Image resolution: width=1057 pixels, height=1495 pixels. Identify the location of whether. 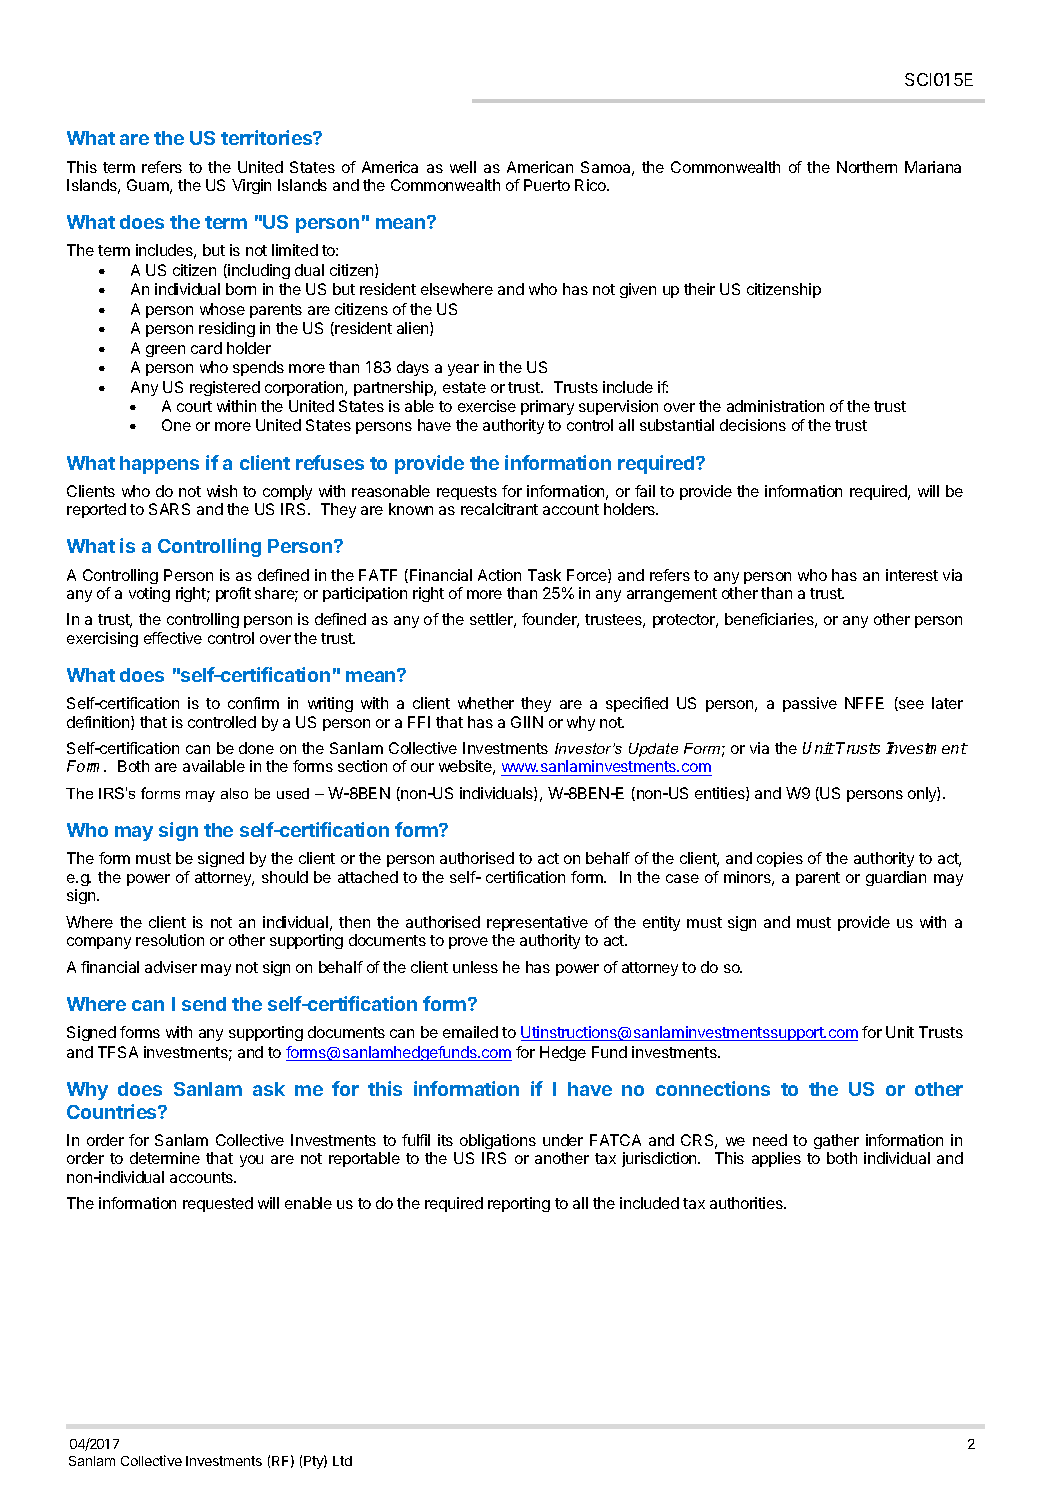
(486, 703).
